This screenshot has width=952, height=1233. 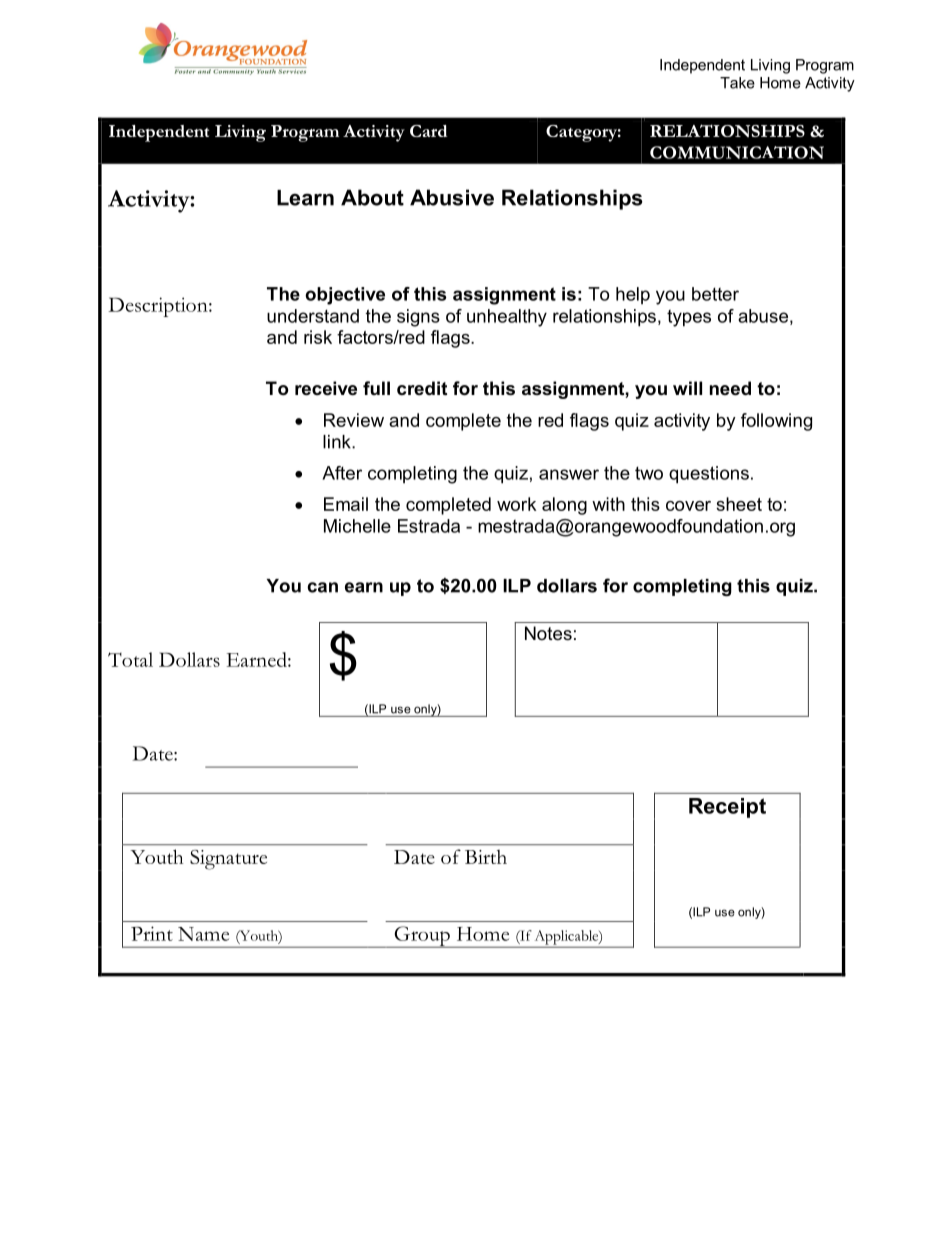 What do you see at coordinates (322, 587) in the screenshot?
I see `can` at bounding box center [322, 587].
